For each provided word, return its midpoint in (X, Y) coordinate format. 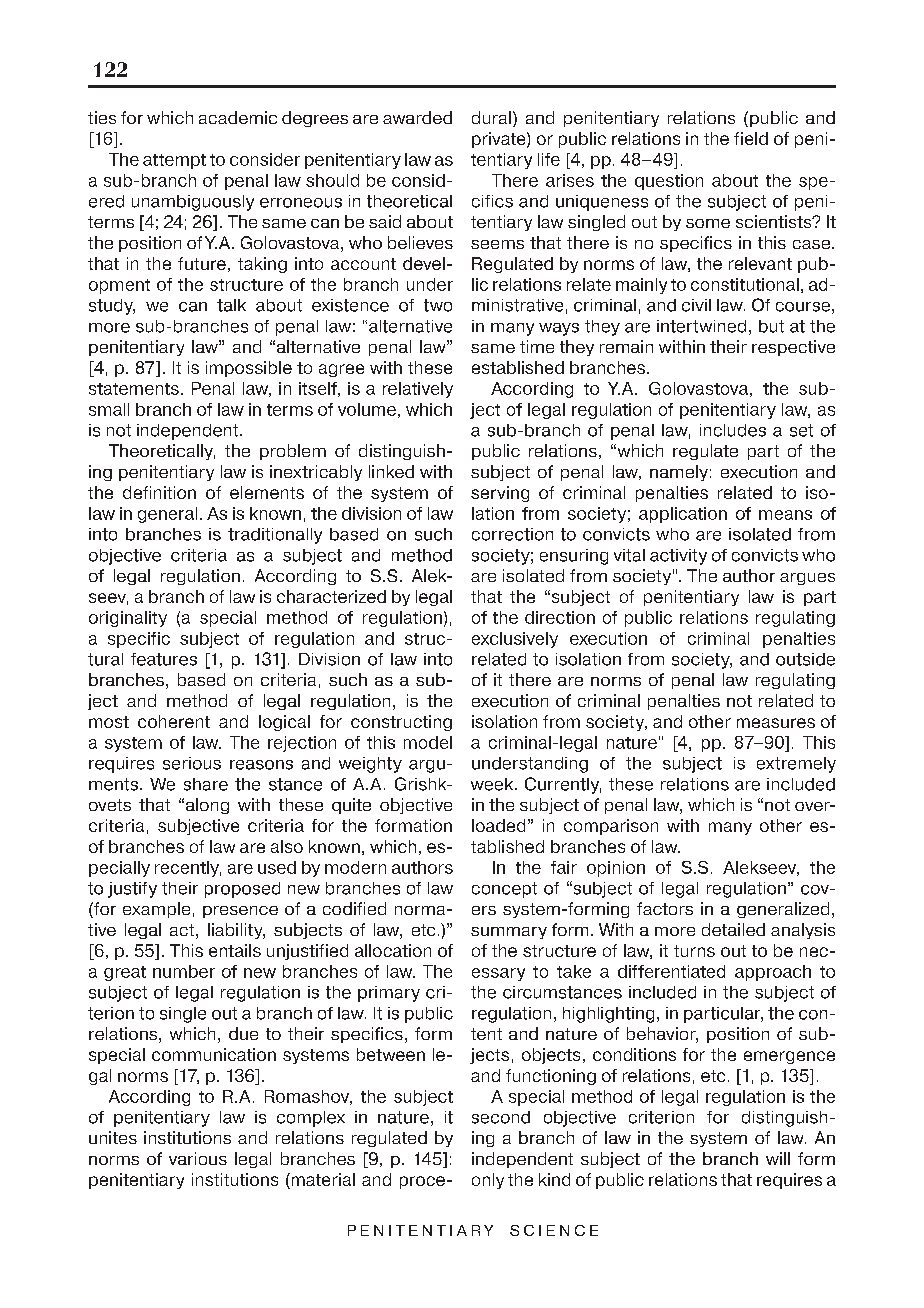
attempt (174, 161)
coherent (174, 721)
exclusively (515, 640)
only (488, 1181)
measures (776, 723)
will (778, 1158)
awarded (417, 117)
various (198, 1158)
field (751, 138)
